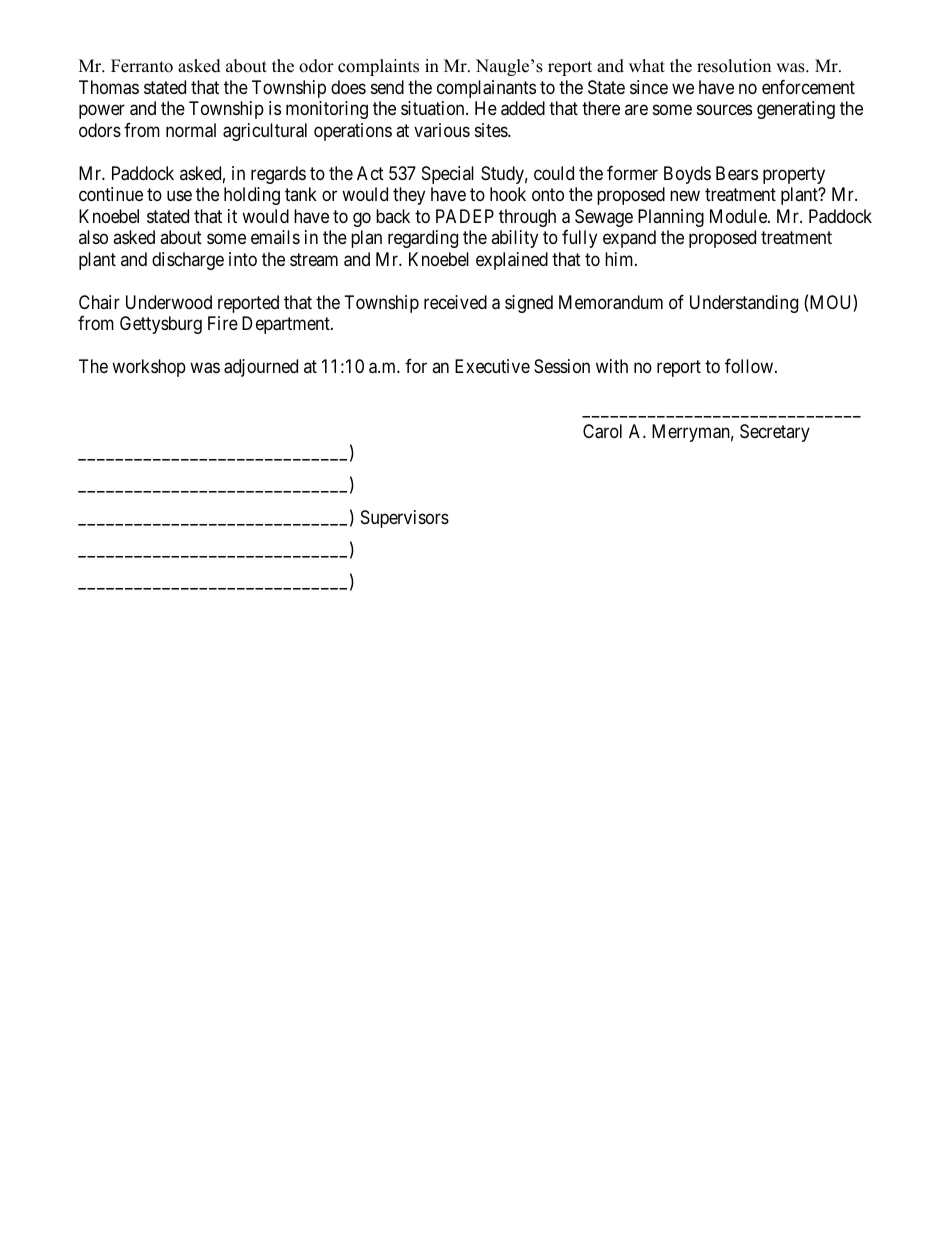 The height and width of the page is (1233, 952). Describe the element at coordinates (405, 519) in the page. I see `Supervisors` at that location.
